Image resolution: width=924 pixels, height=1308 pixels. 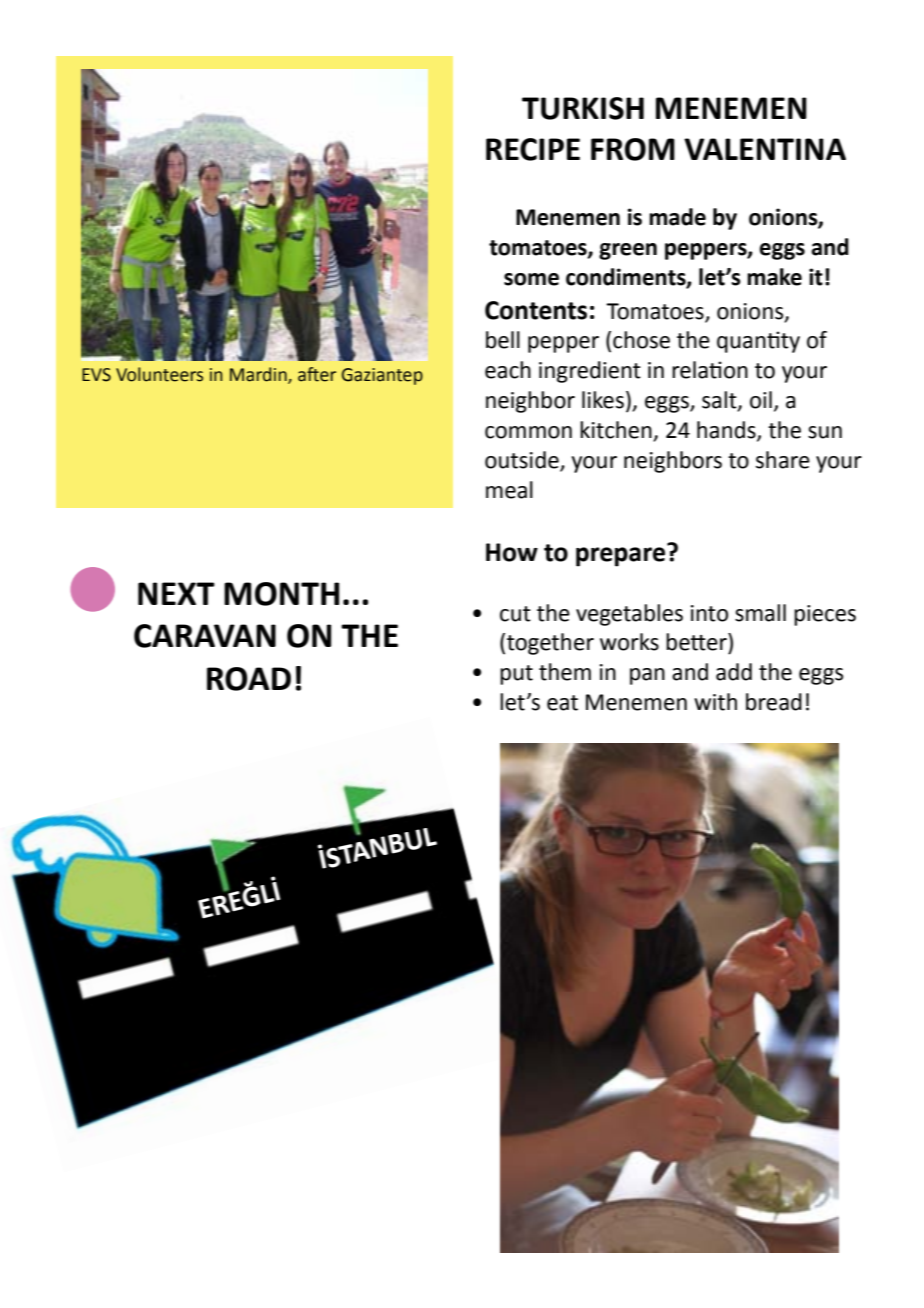 I want to click on Volunteers, so click(x=159, y=374).
